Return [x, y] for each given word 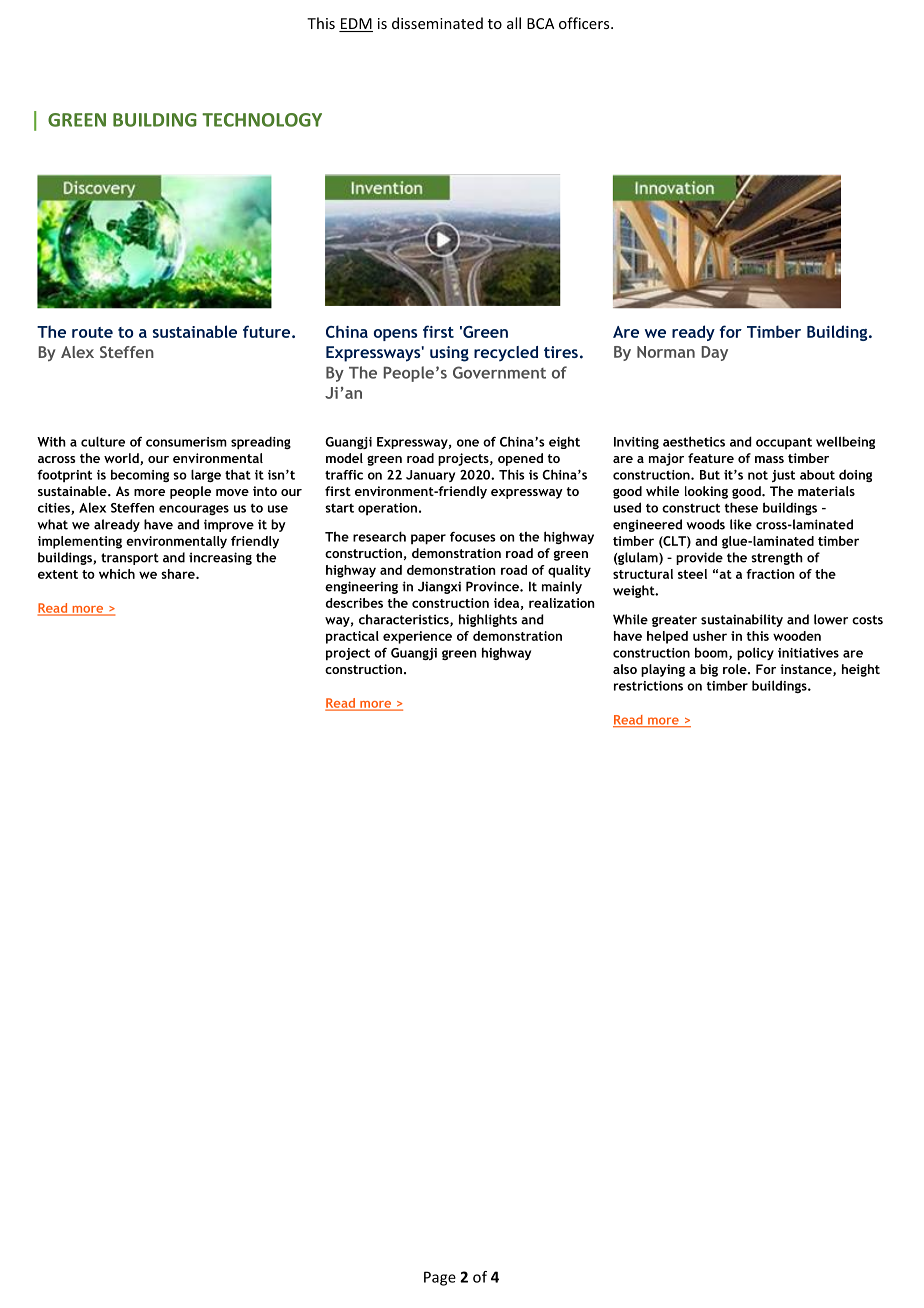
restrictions [648, 686]
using [449, 354]
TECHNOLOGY [262, 120]
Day [714, 353]
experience [417, 637]
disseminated [437, 23]
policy [755, 654]
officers [585, 23]
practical [352, 637]
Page [440, 1278]
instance [807, 670]
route [92, 332]
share [179, 574]
